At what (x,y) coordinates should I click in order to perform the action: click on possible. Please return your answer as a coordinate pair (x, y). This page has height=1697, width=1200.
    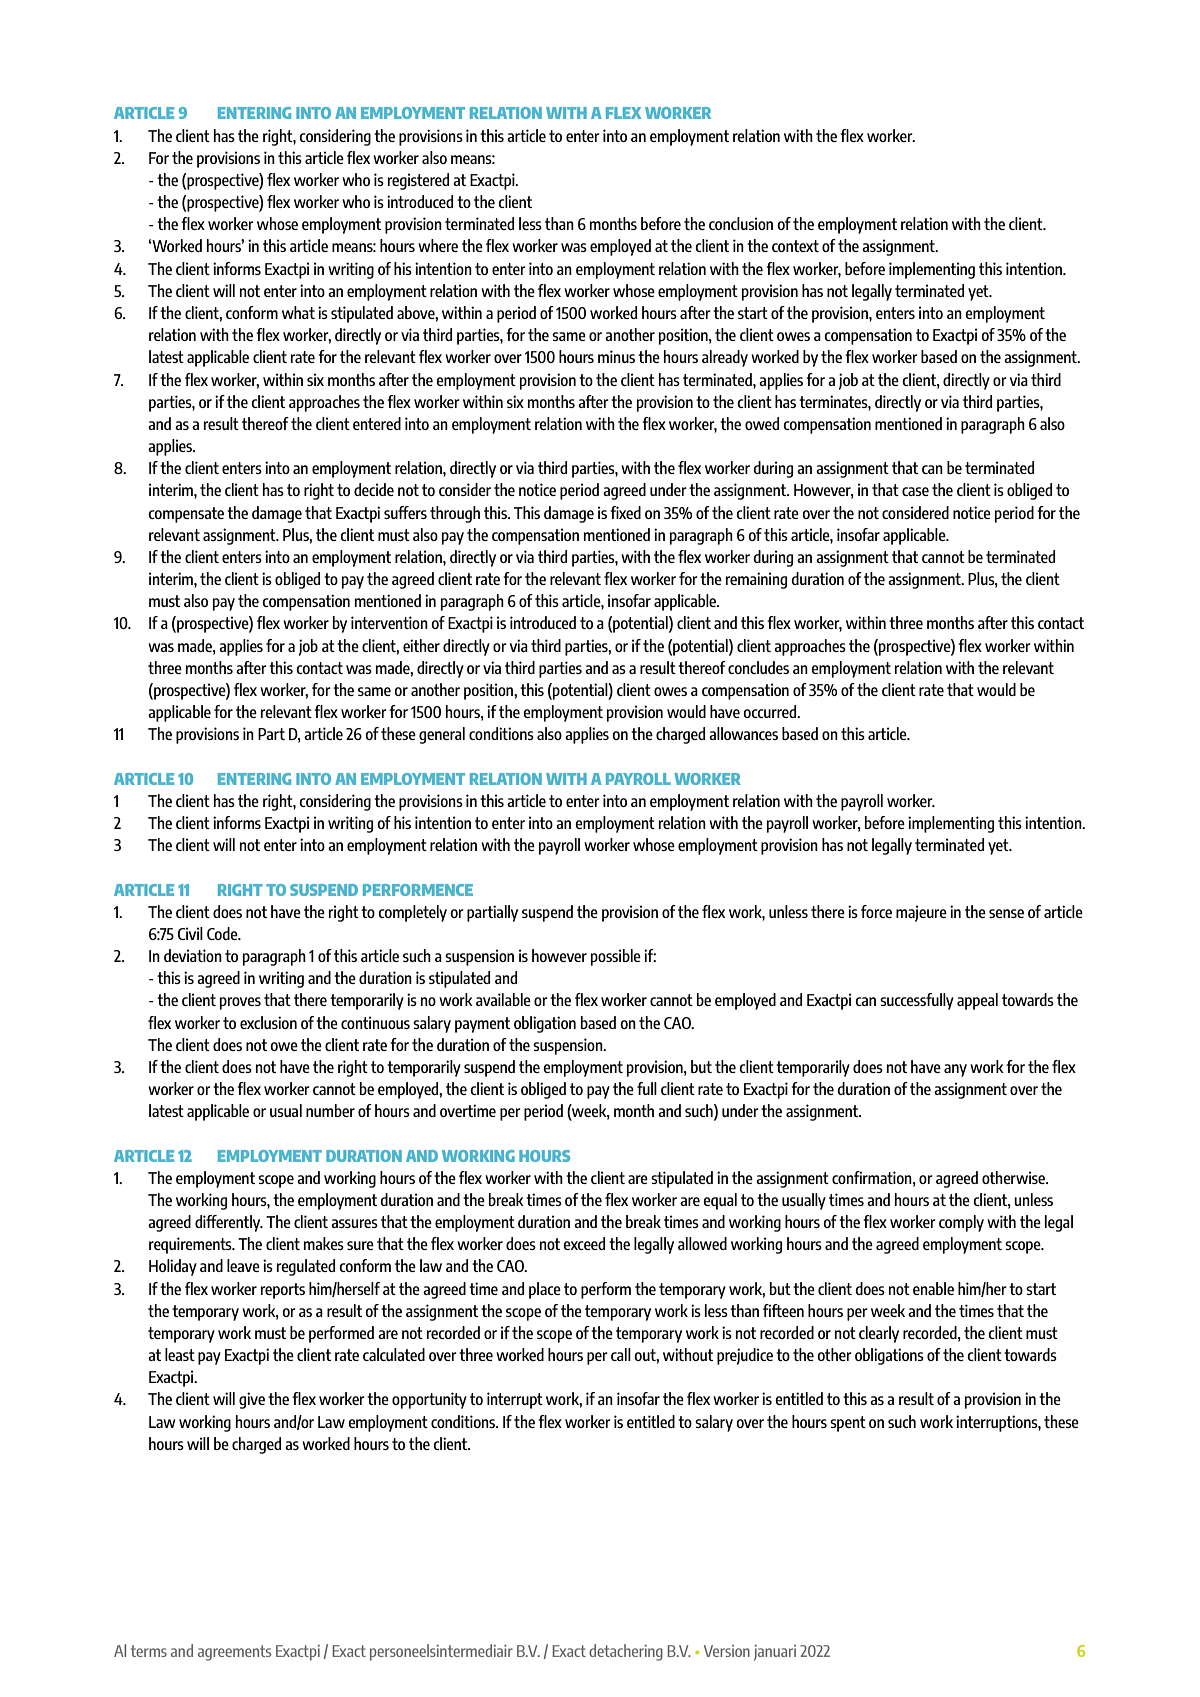
    Looking at the image, I should click on (616, 957).
